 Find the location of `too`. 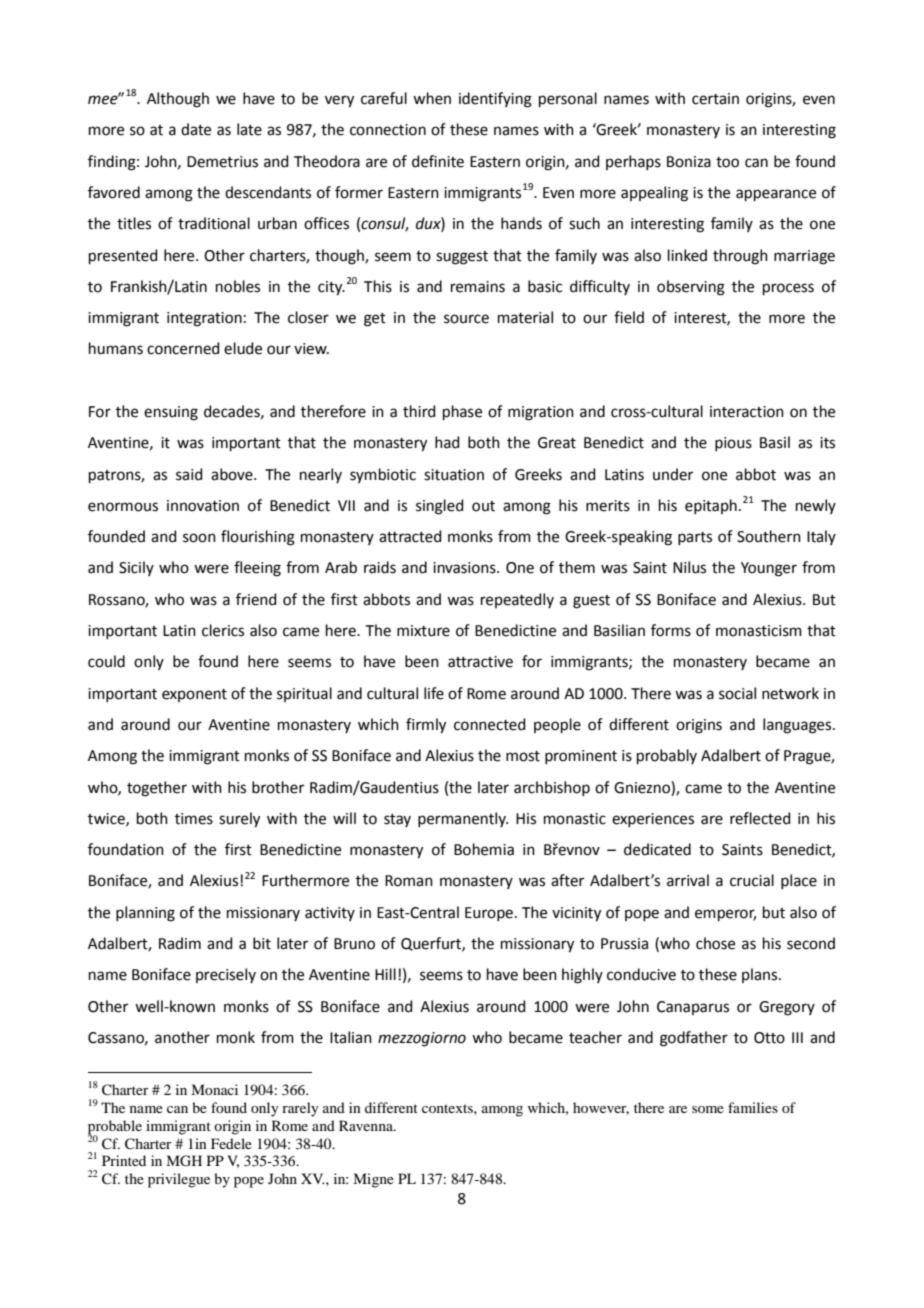

too is located at coordinates (727, 162).
